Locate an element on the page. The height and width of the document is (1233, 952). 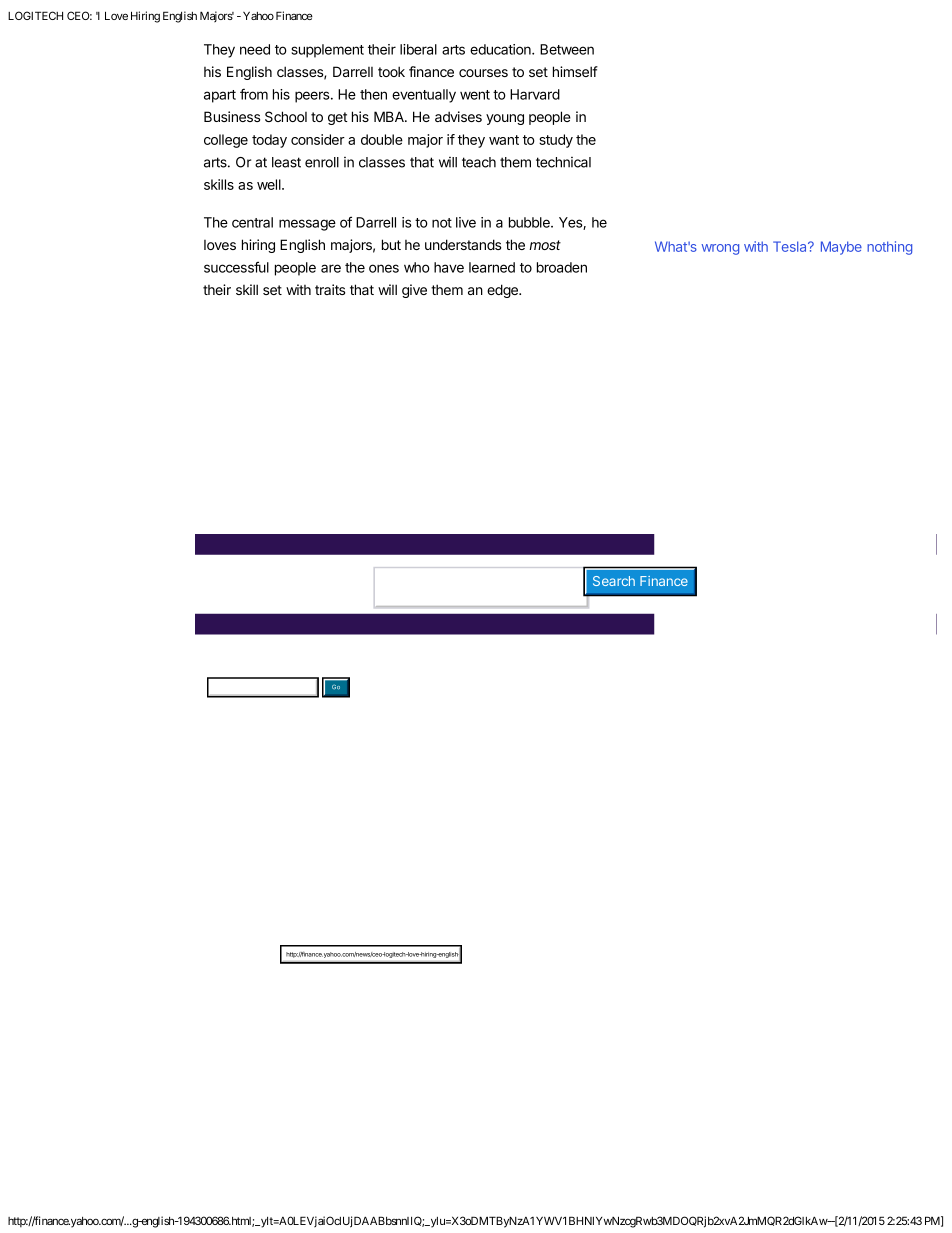
education is located at coordinates (501, 49).
